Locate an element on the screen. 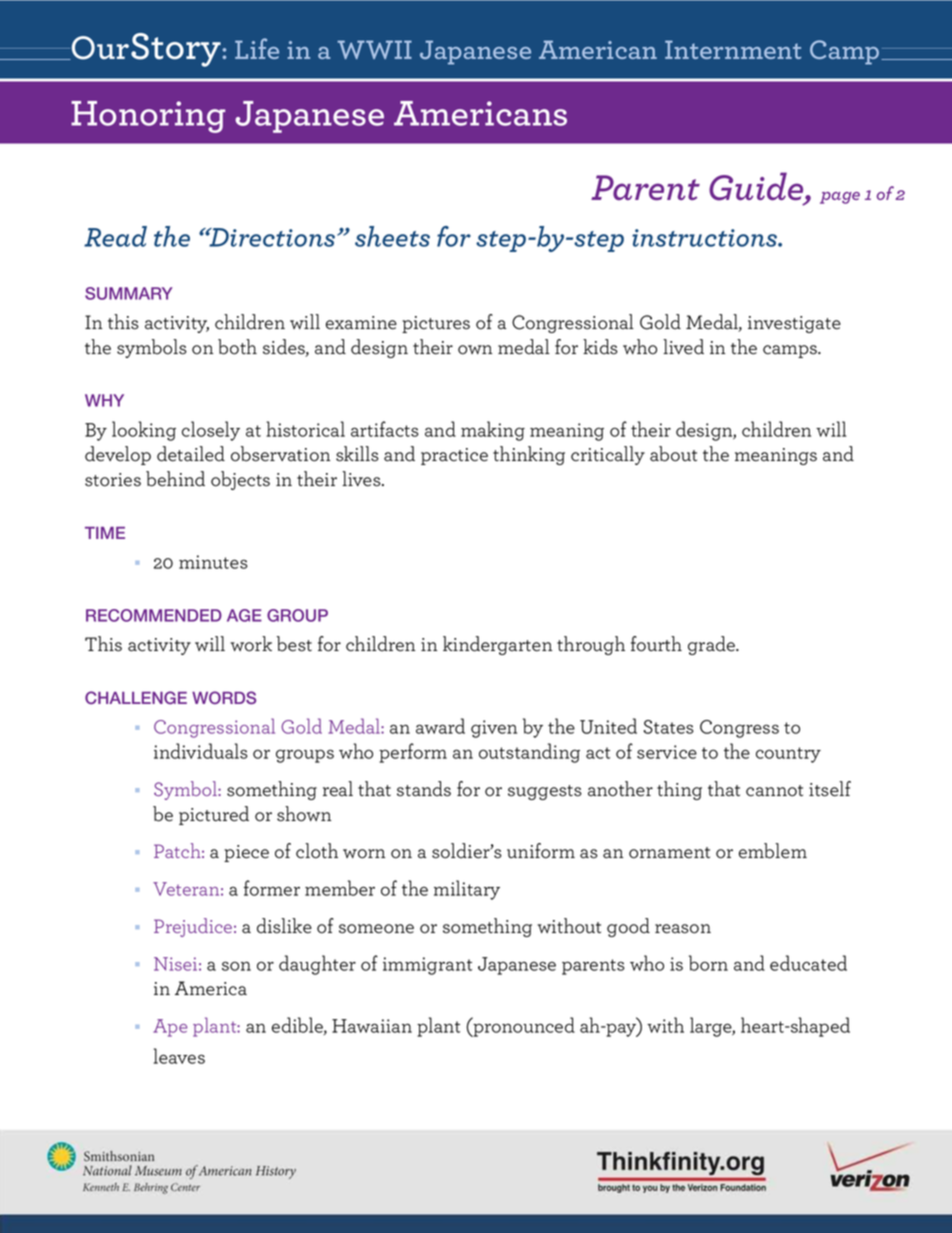  WWII is located at coordinates (374, 49).
